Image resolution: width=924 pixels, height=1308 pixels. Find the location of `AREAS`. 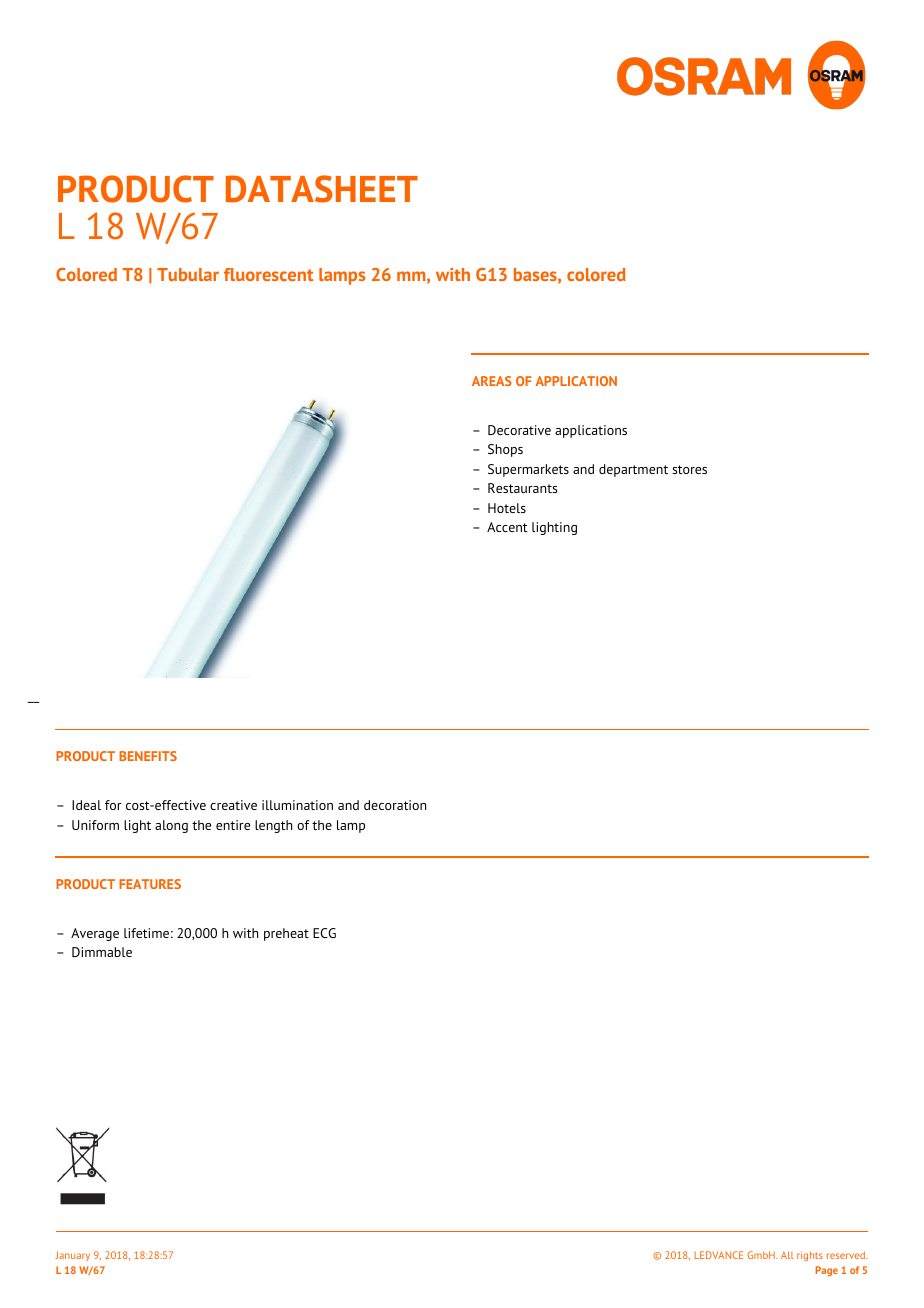

AREAS is located at coordinates (492, 381).
